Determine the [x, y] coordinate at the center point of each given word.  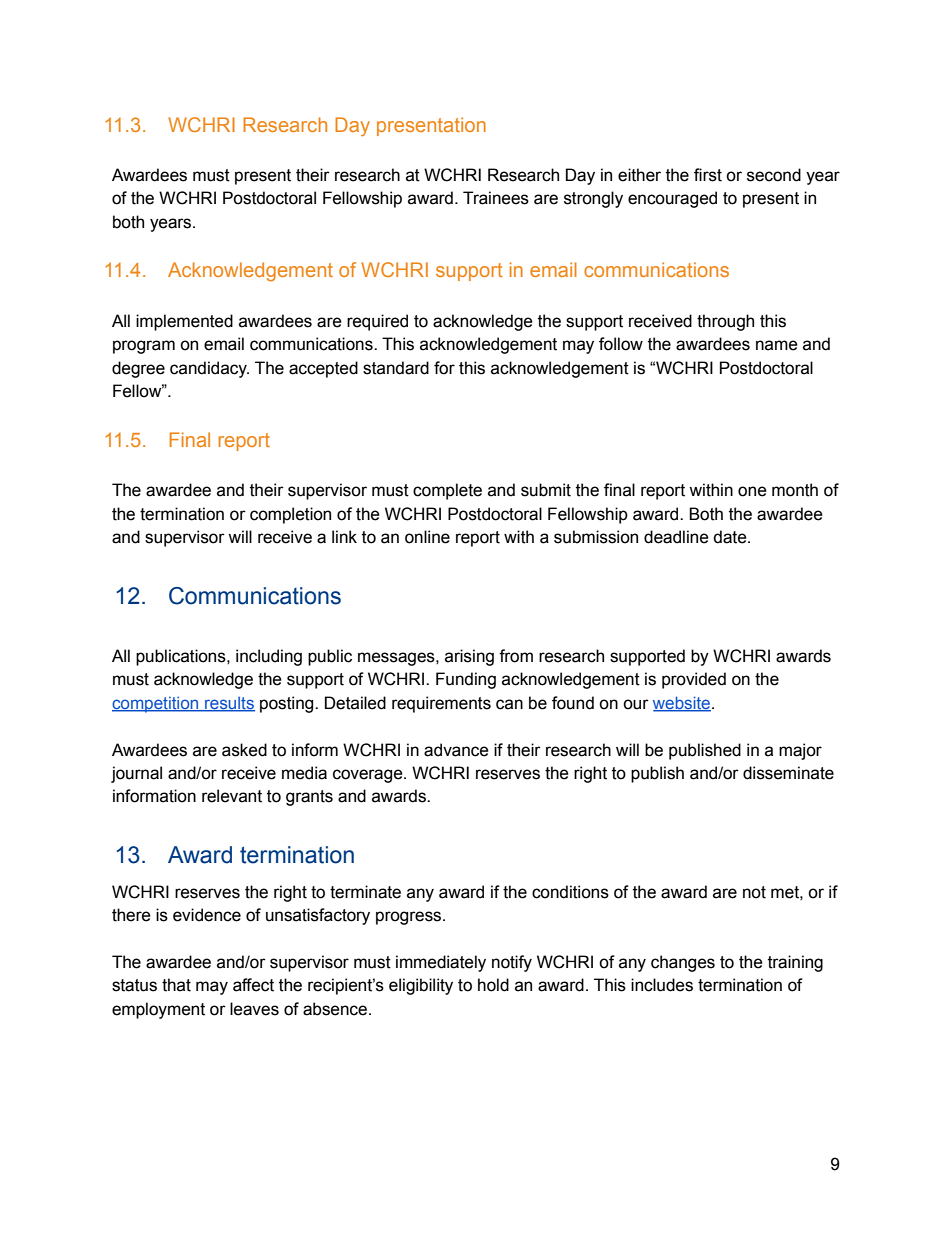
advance [456, 750]
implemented [184, 322]
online [427, 537]
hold [493, 985]
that [176, 985]
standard [396, 368]
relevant [232, 796]
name [777, 345]
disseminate [788, 773]
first [708, 175]
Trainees [496, 198]
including [269, 657]
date [731, 537]
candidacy [209, 369]
